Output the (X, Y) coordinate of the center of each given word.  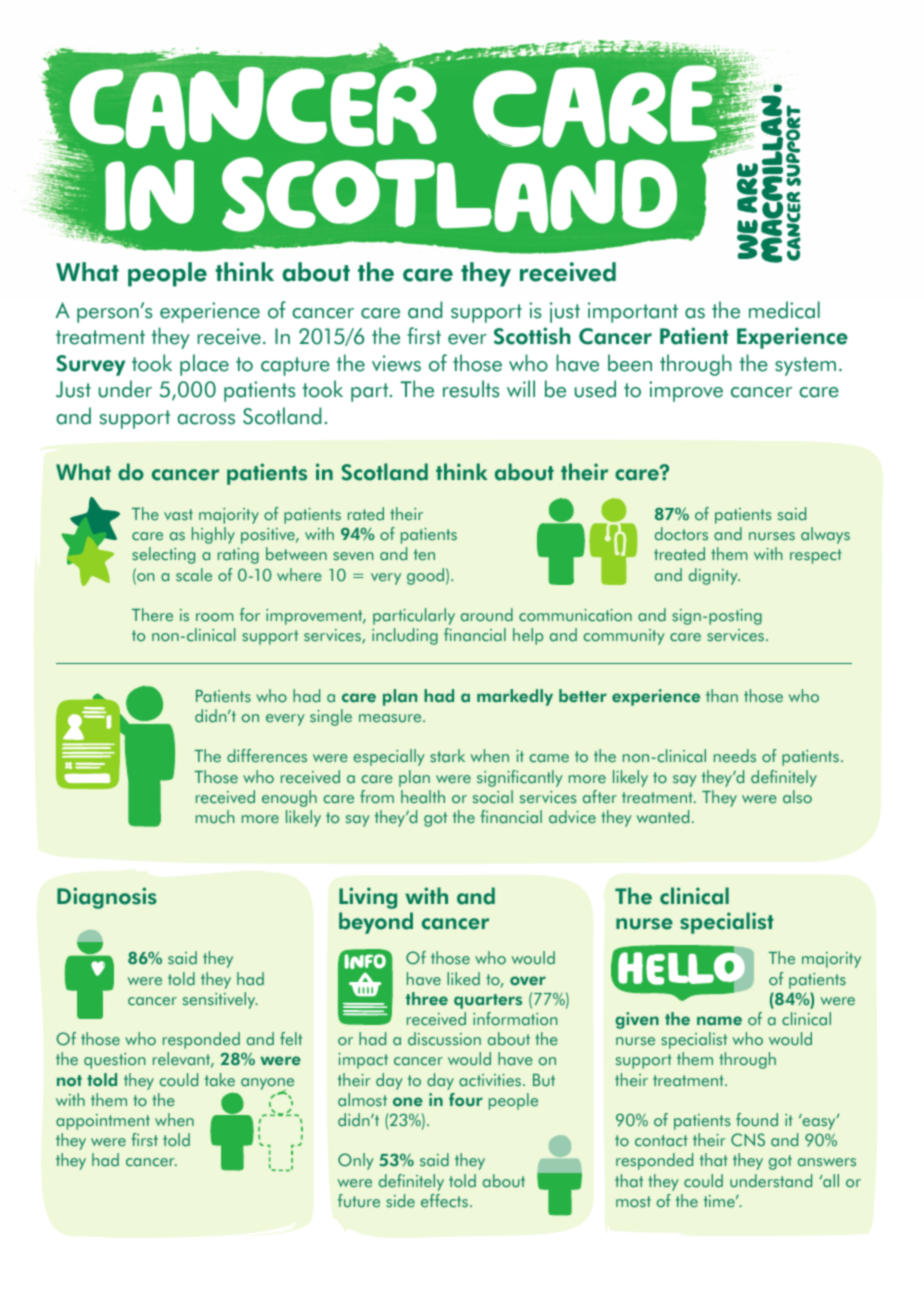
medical (784, 310)
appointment (103, 1122)
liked (463, 979)
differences (267, 756)
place (204, 365)
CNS (748, 1140)
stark (447, 756)
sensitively (220, 1000)
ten (424, 555)
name (719, 1021)
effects (444, 1201)
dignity (714, 576)
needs (735, 756)
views (396, 363)
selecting (163, 555)
